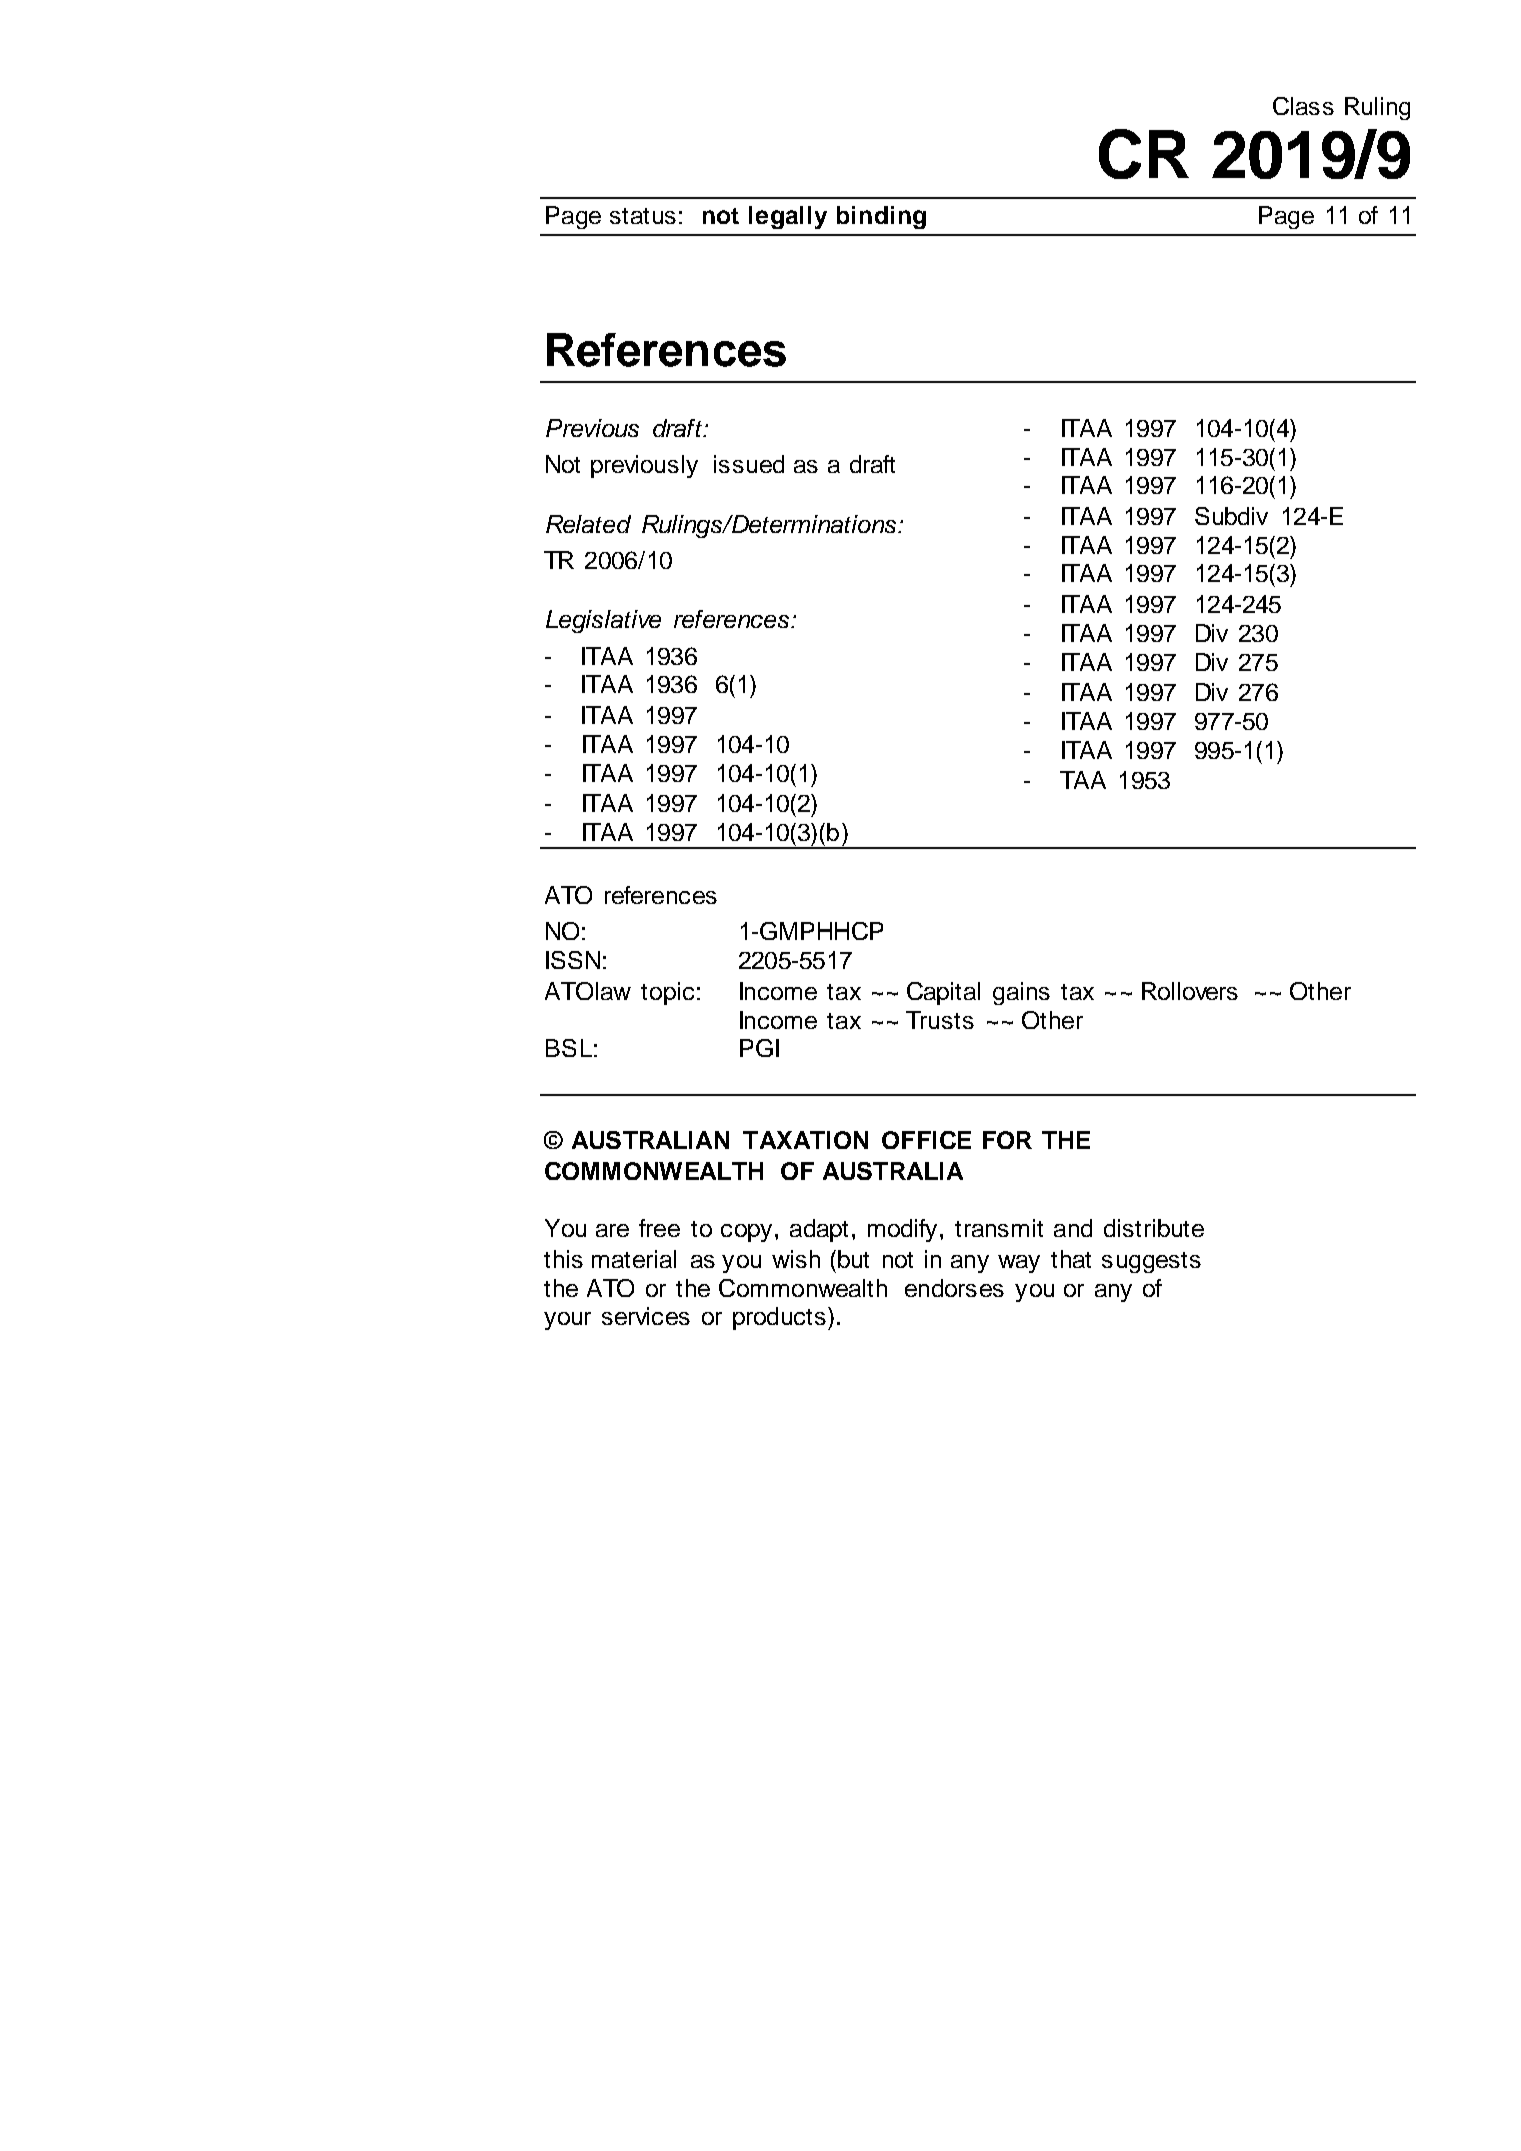  Describe the element at coordinates (1231, 516) in the document. I see `Subdiv` at that location.
